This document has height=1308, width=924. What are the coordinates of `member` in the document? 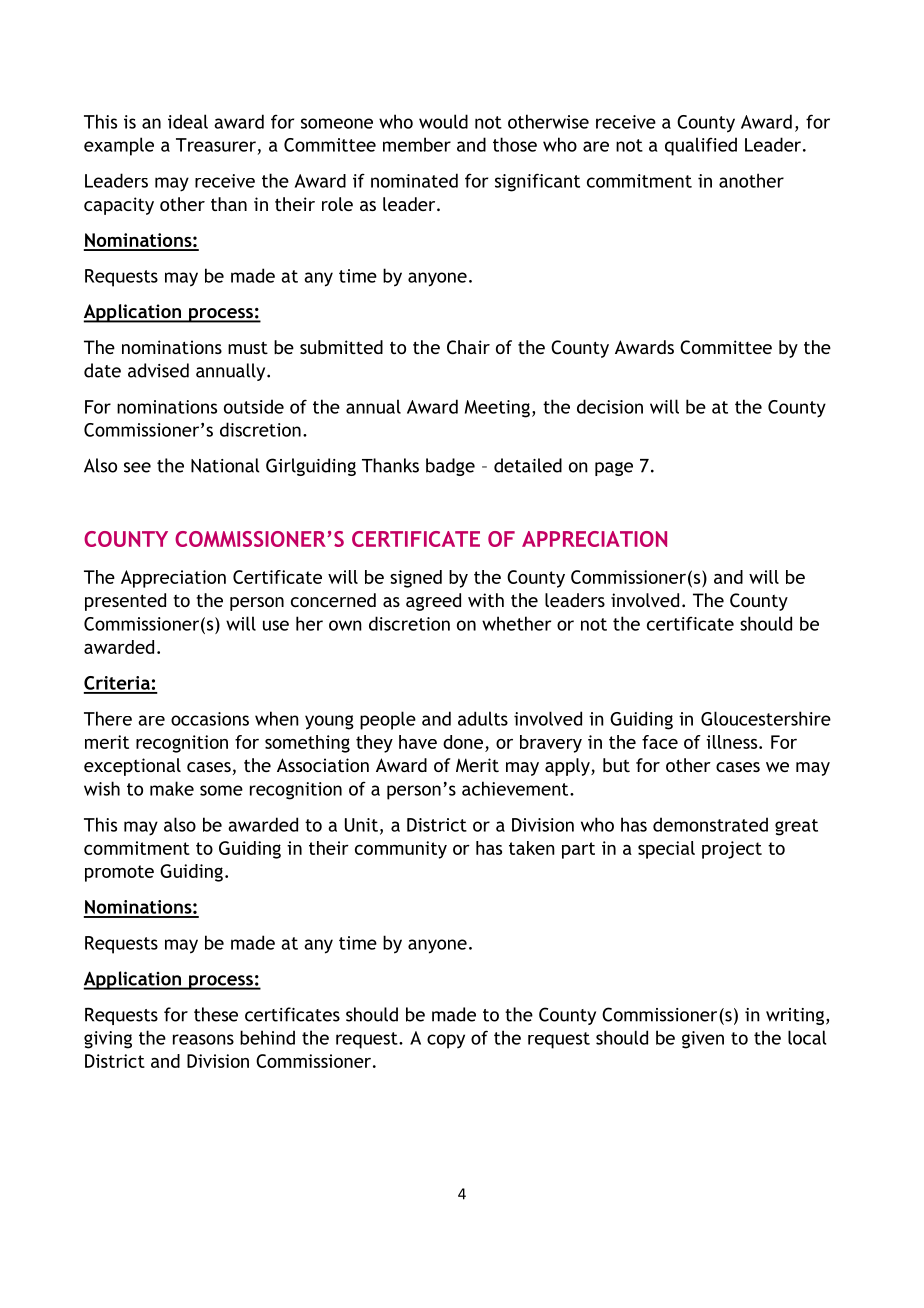 It's located at (417, 144).
